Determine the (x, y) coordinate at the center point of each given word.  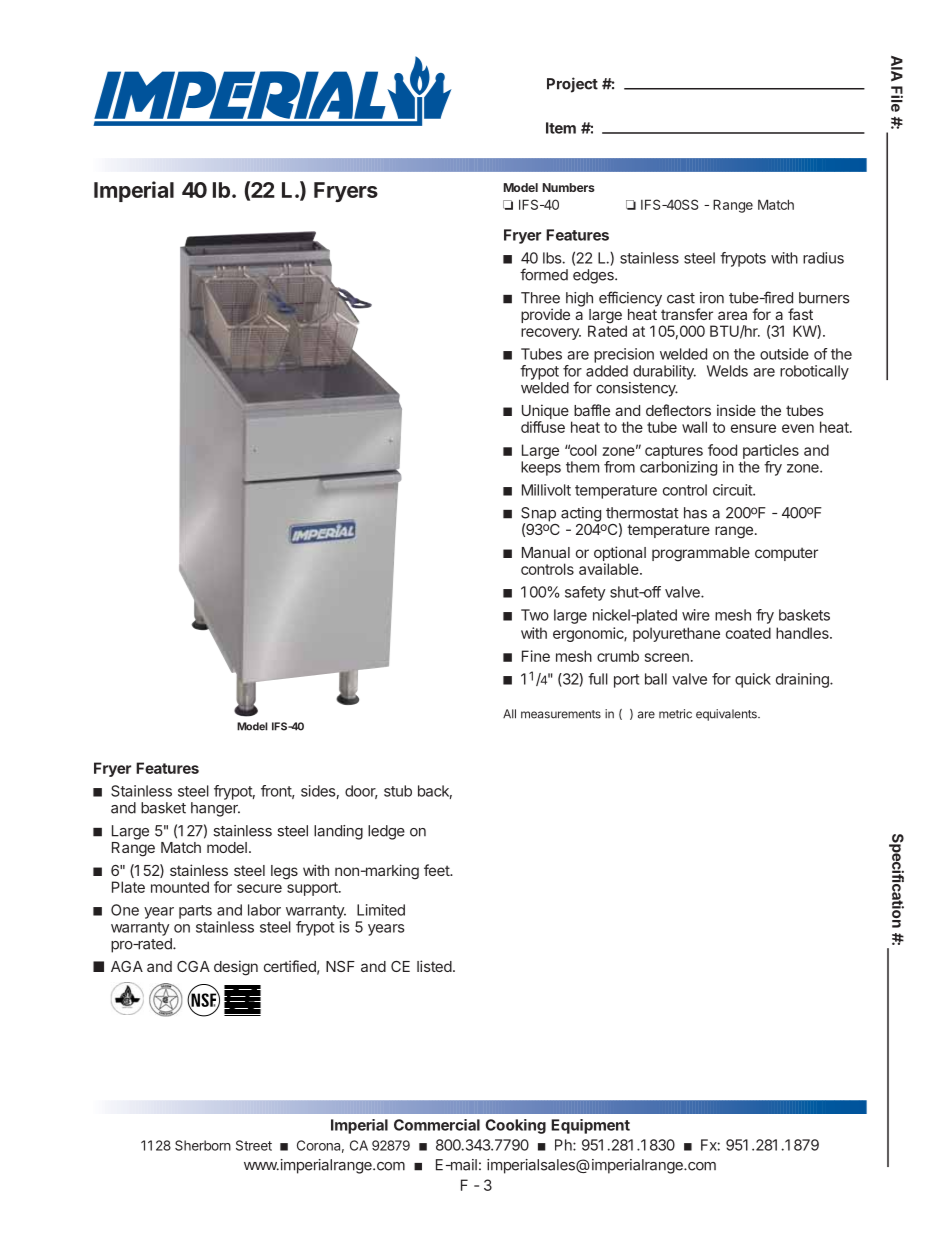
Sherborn (203, 1145)
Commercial (437, 1125)
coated (748, 633)
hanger (215, 809)
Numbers (569, 187)
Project (572, 85)
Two (535, 615)
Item (561, 128)
